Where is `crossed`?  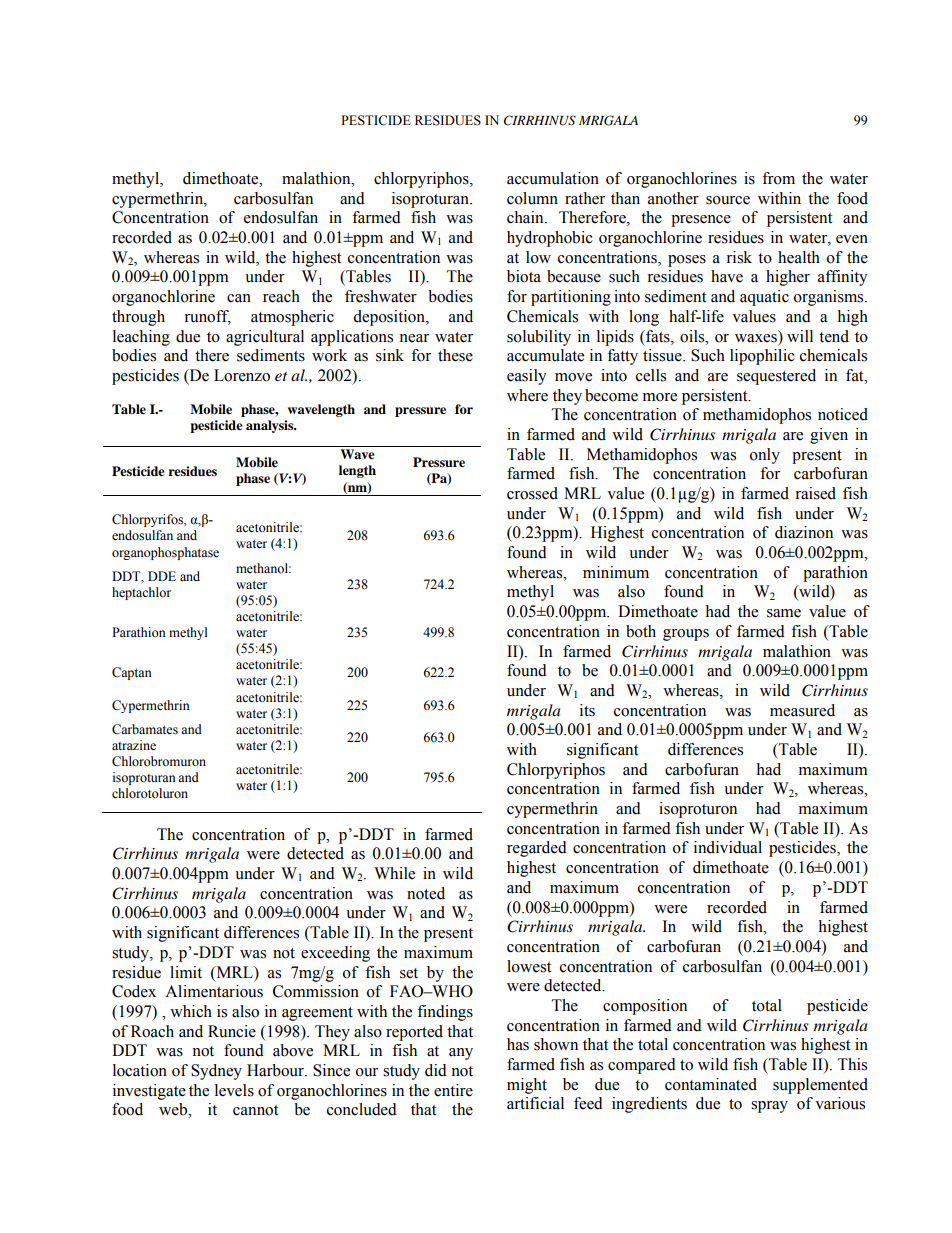
crossed is located at coordinates (532, 493).
